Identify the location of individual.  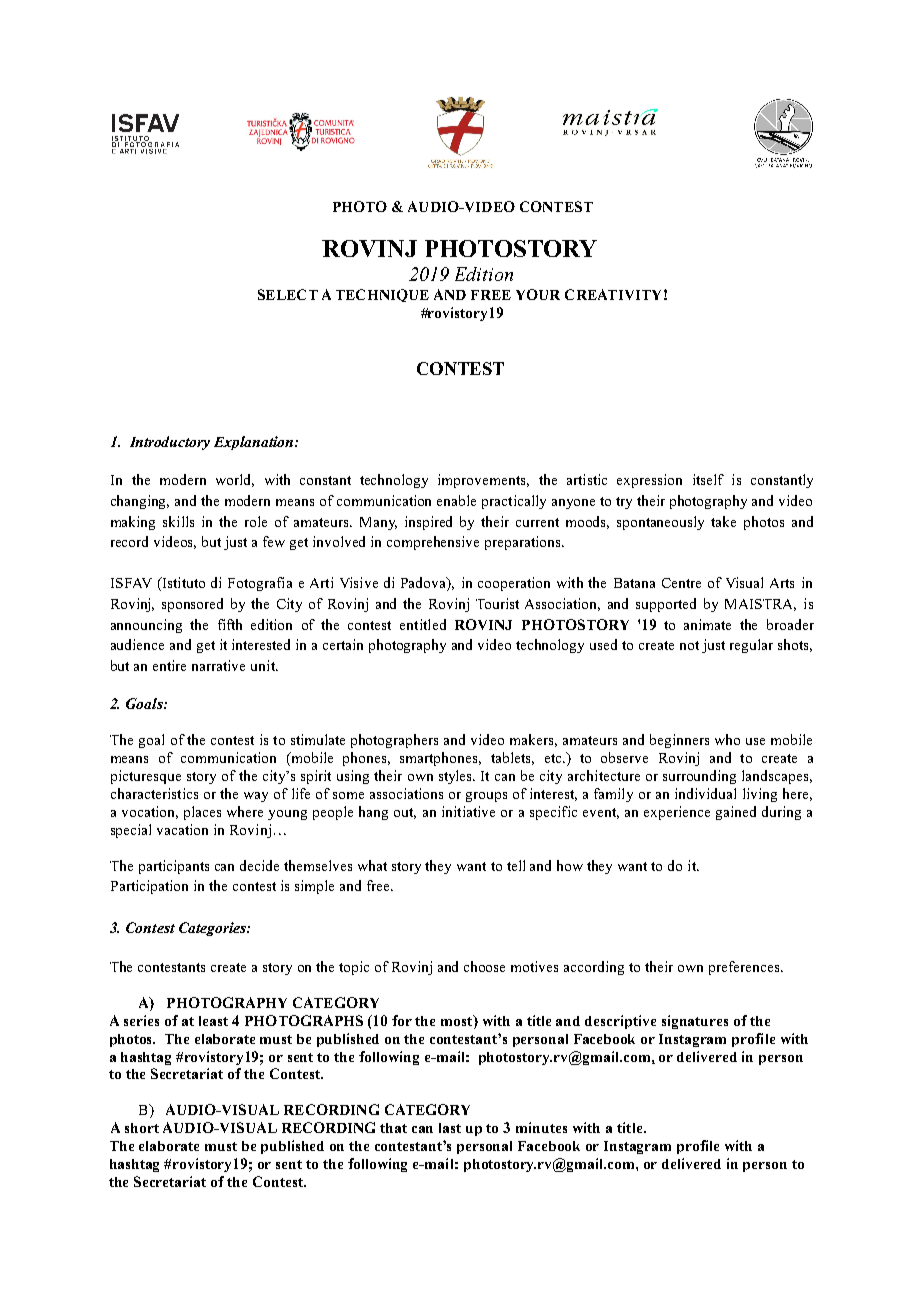
(705, 793).
